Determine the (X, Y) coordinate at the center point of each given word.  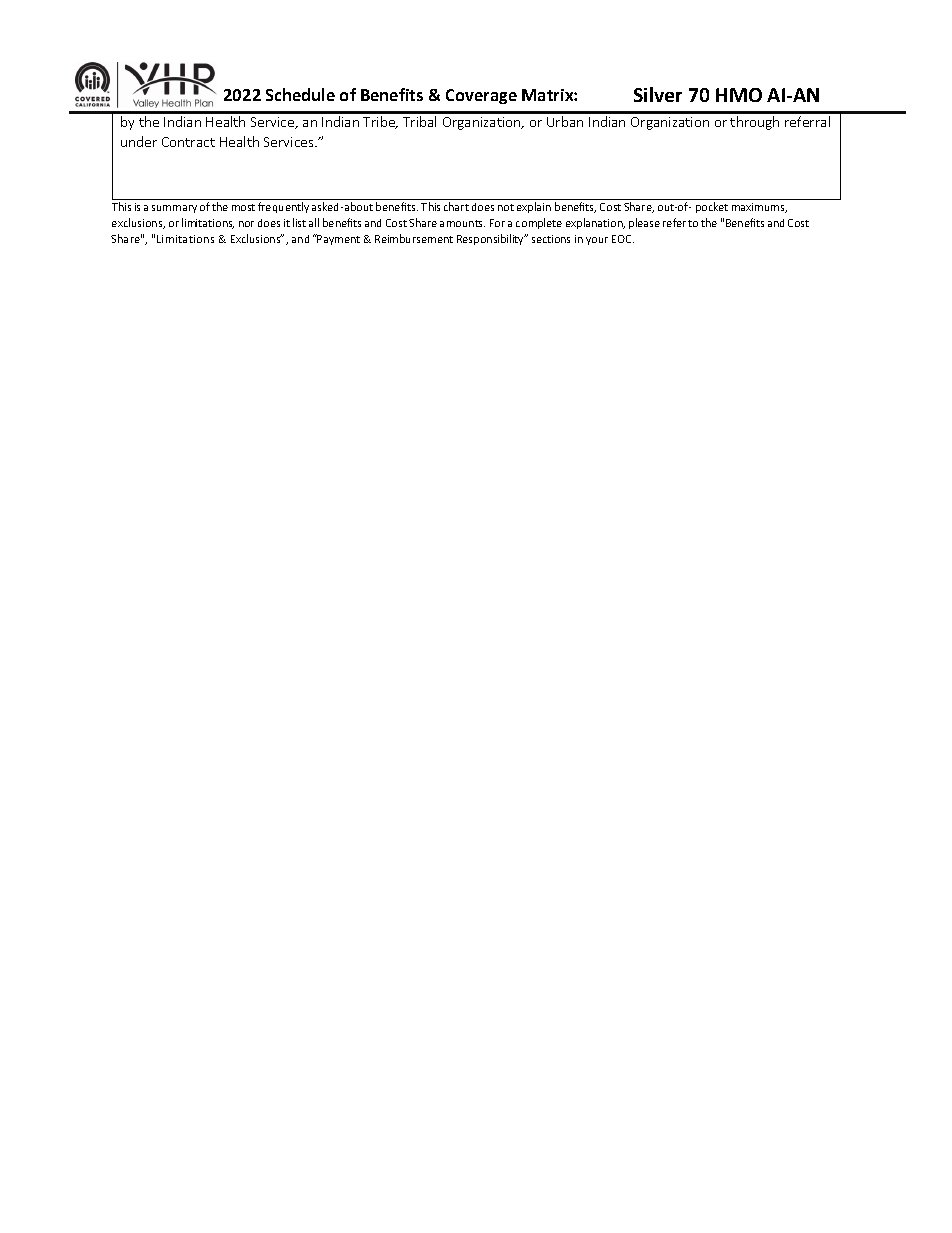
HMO (739, 95)
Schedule (300, 94)
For (497, 223)
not (506, 207)
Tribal (419, 121)
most (243, 207)
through (754, 123)
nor (246, 224)
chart (456, 206)
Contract (188, 142)
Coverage (481, 96)
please (644, 223)
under (139, 141)
